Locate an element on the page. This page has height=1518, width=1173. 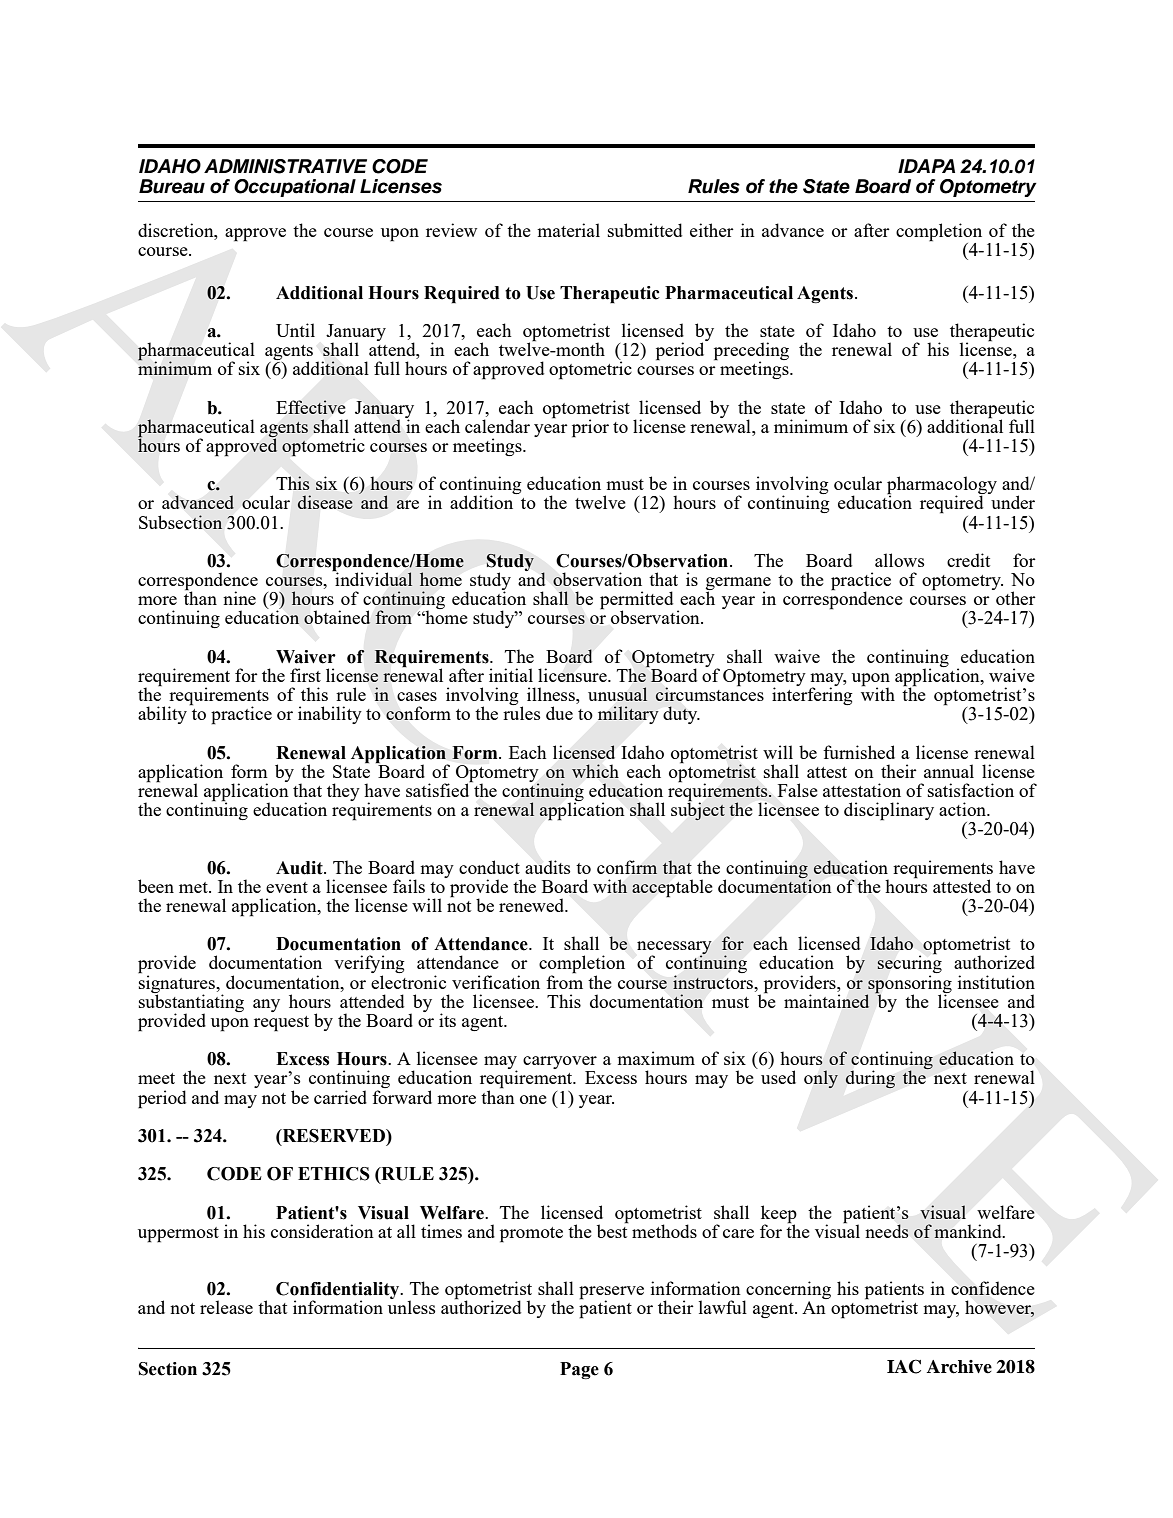
securing is located at coordinates (909, 964).
